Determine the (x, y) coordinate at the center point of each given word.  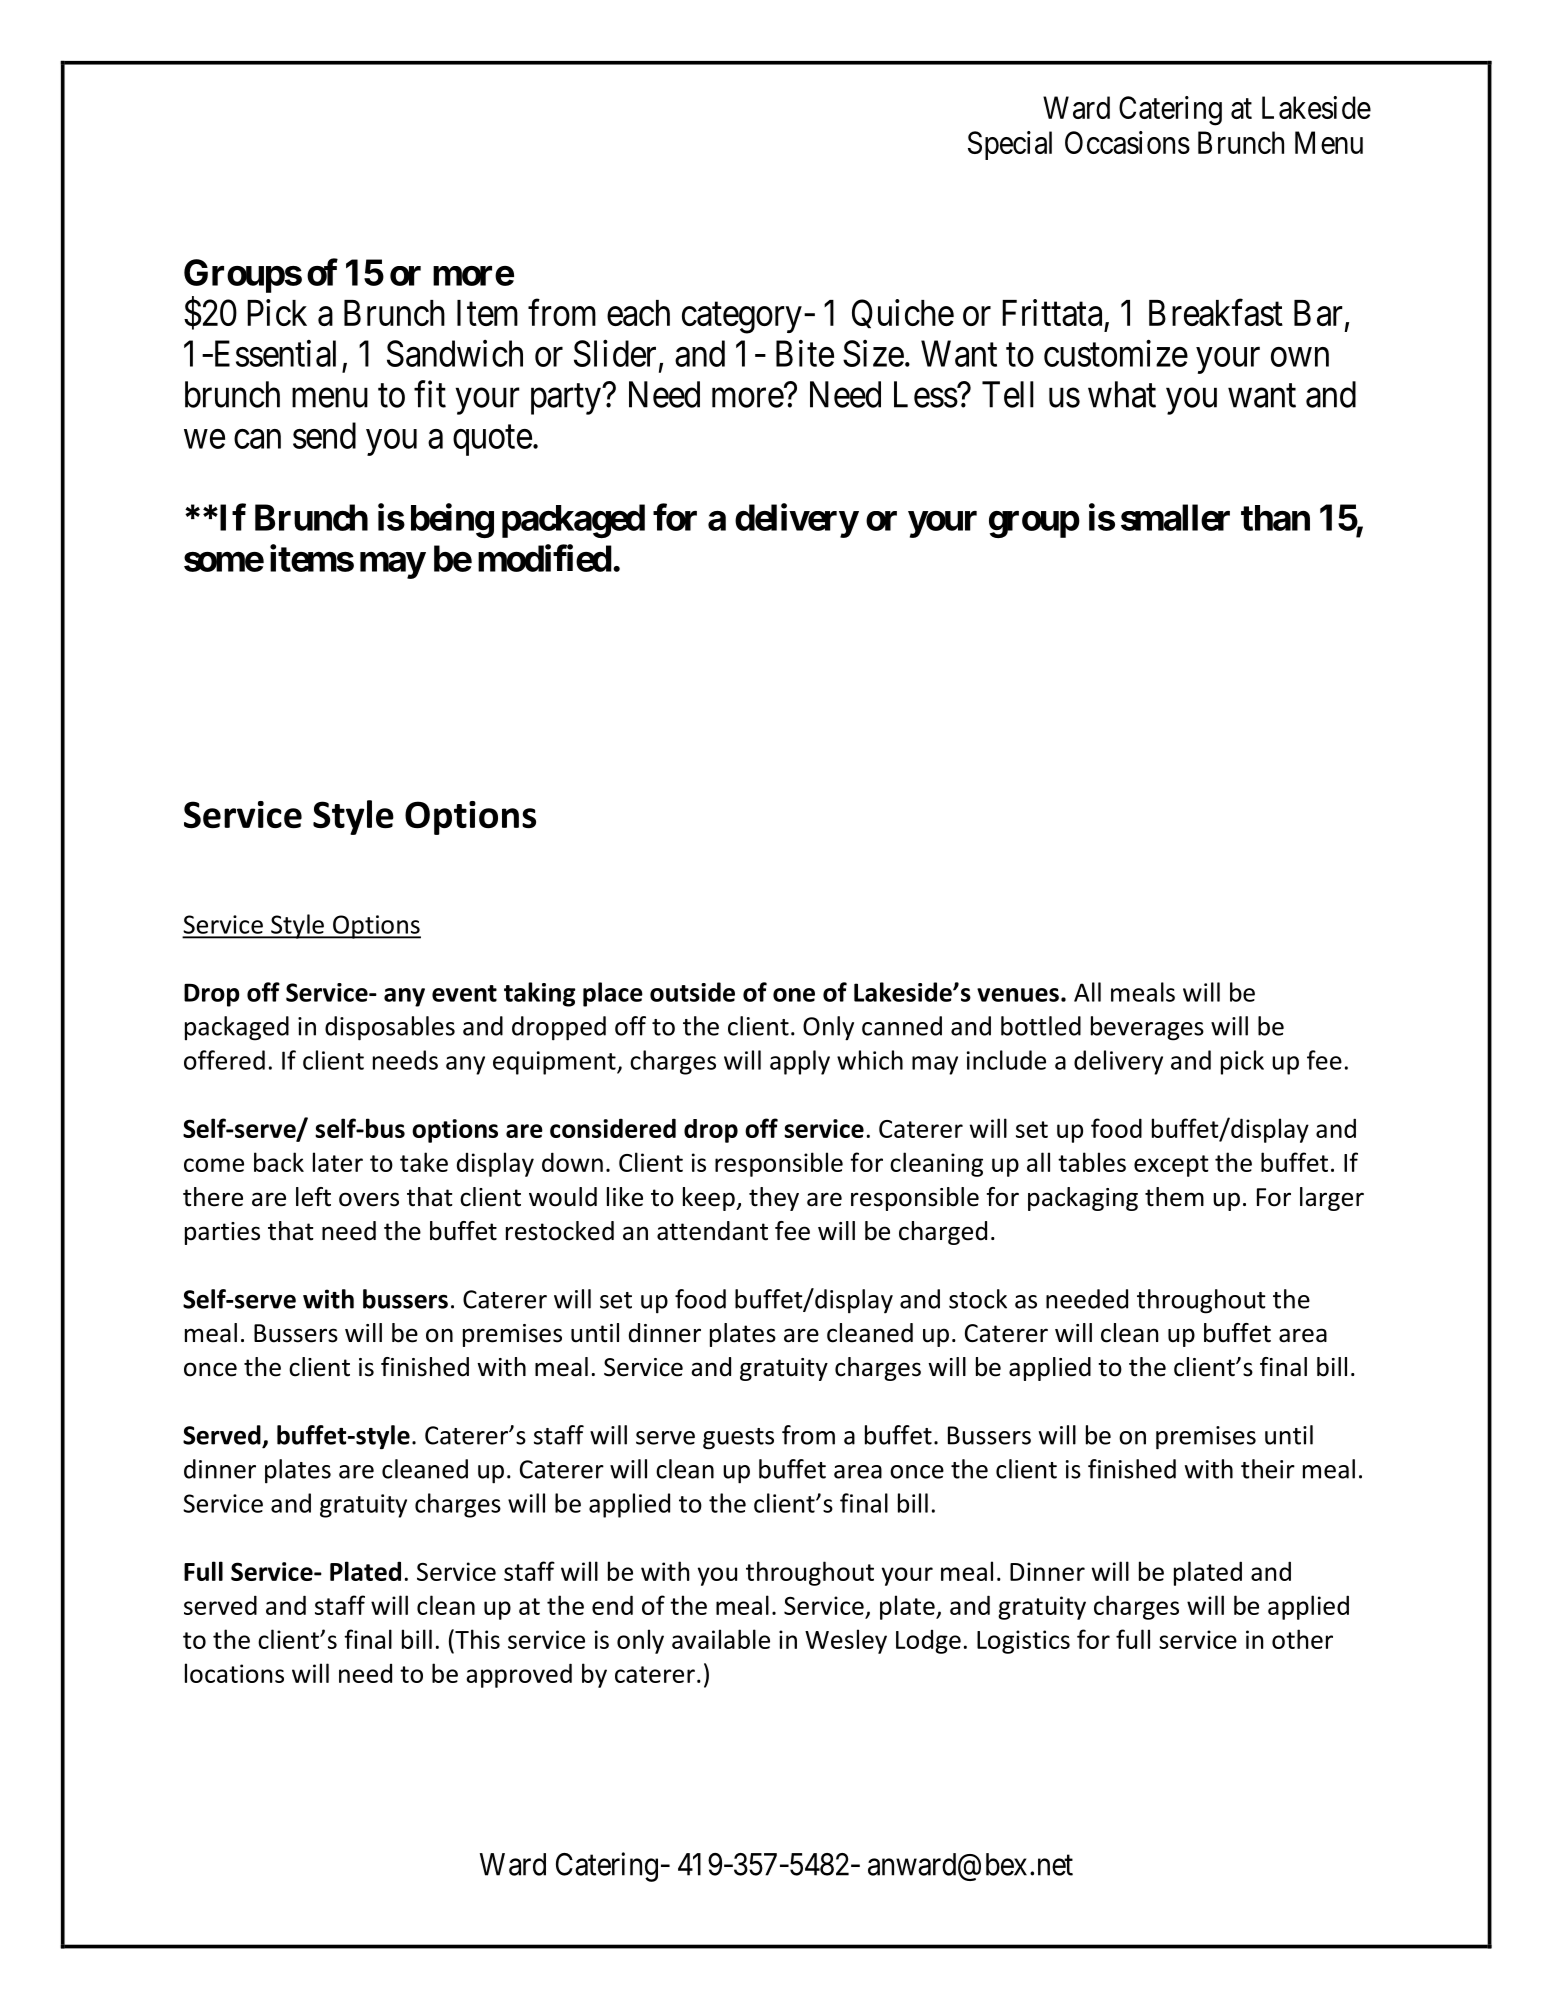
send (324, 435)
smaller (1175, 517)
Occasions (1127, 142)
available (721, 1639)
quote (492, 440)
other (1302, 1639)
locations (234, 1673)
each (638, 313)
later (338, 1162)
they (774, 1199)
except (1171, 1166)
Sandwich (455, 353)
